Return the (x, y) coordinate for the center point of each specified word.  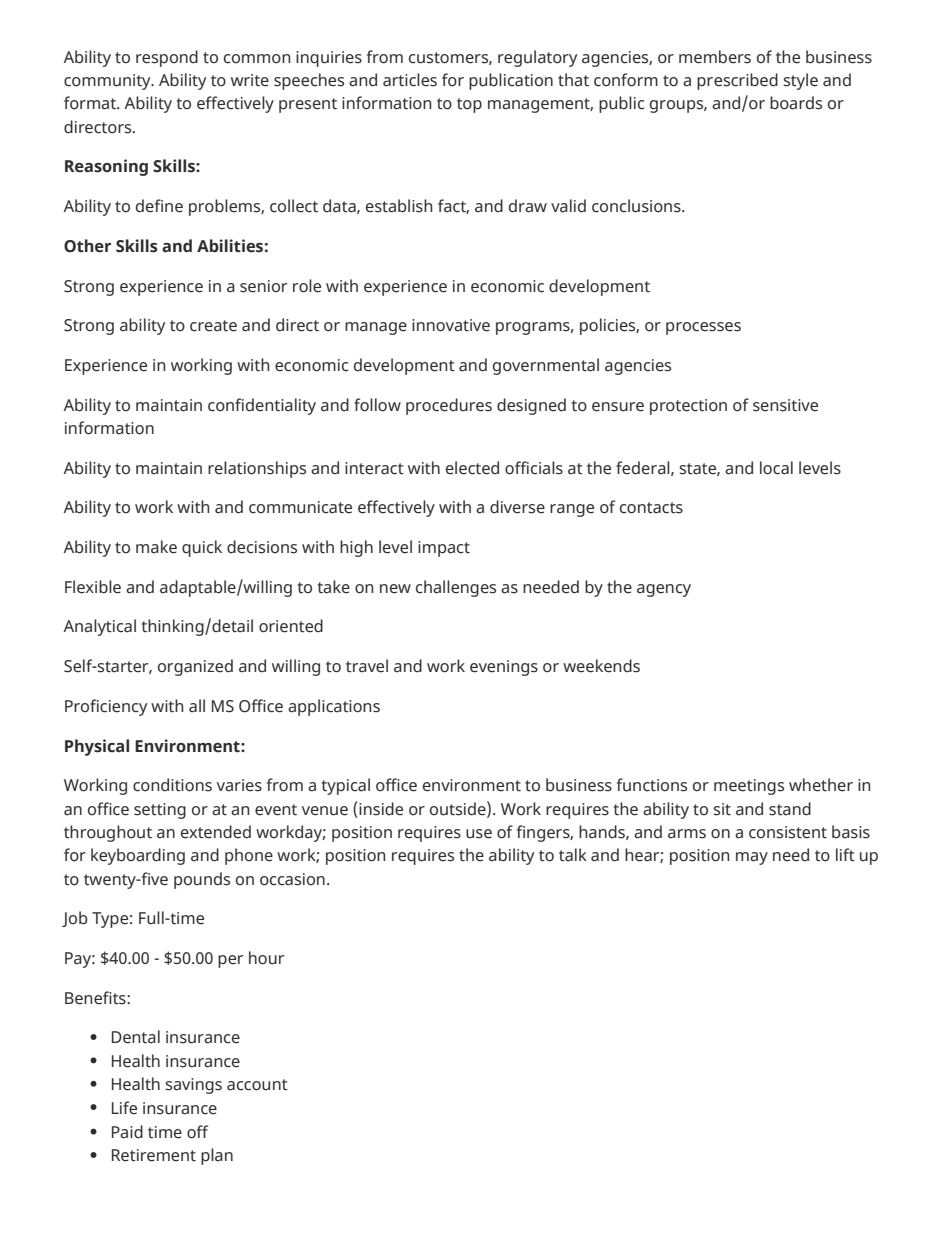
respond (167, 58)
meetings (749, 787)
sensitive (785, 405)
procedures (449, 406)
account (257, 1085)
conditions (172, 785)
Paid (127, 1132)
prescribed (737, 81)
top (469, 105)
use (479, 834)
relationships (257, 469)
